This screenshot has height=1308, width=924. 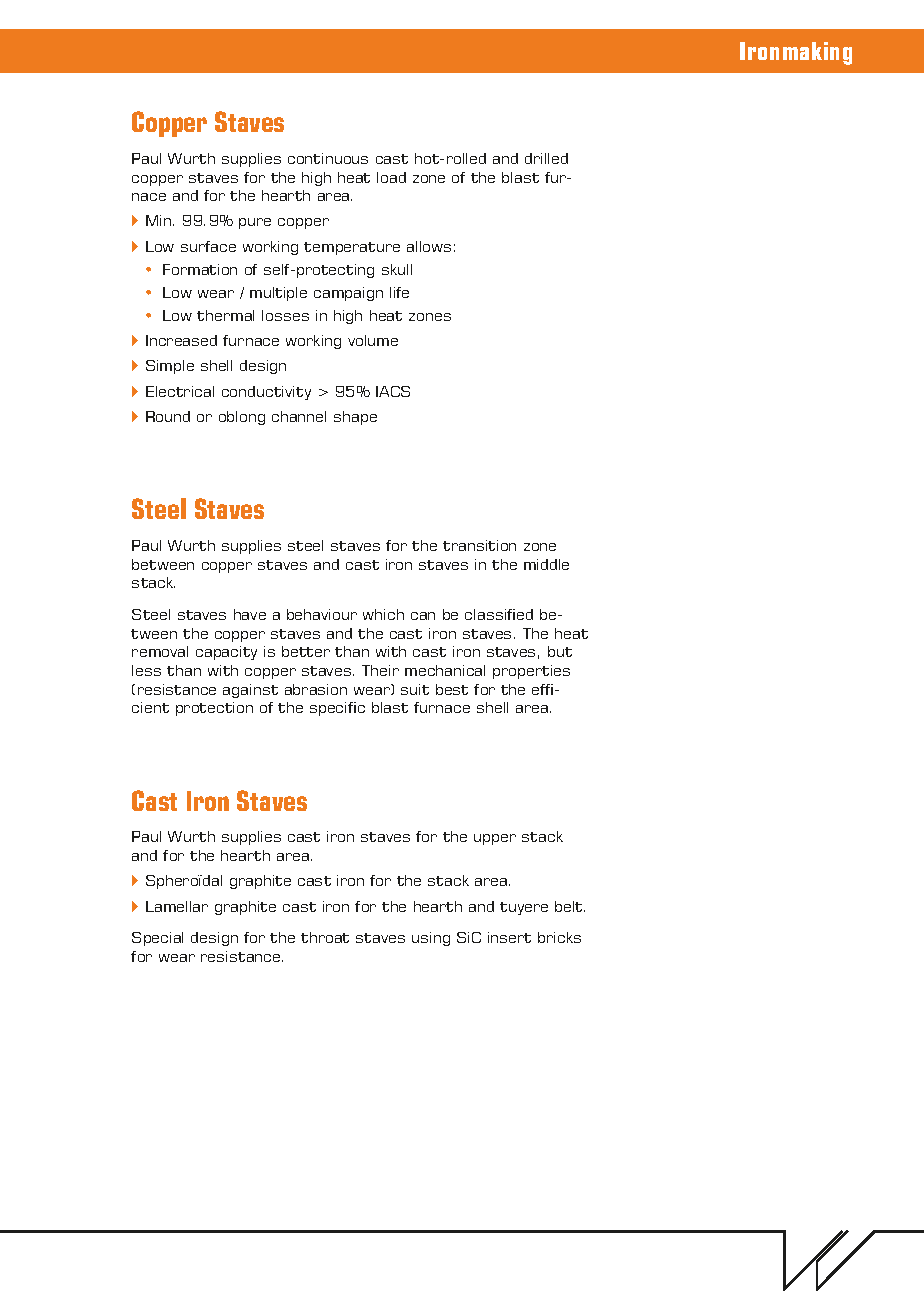 What do you see at coordinates (391, 177) in the screenshot?
I see `load` at bounding box center [391, 177].
